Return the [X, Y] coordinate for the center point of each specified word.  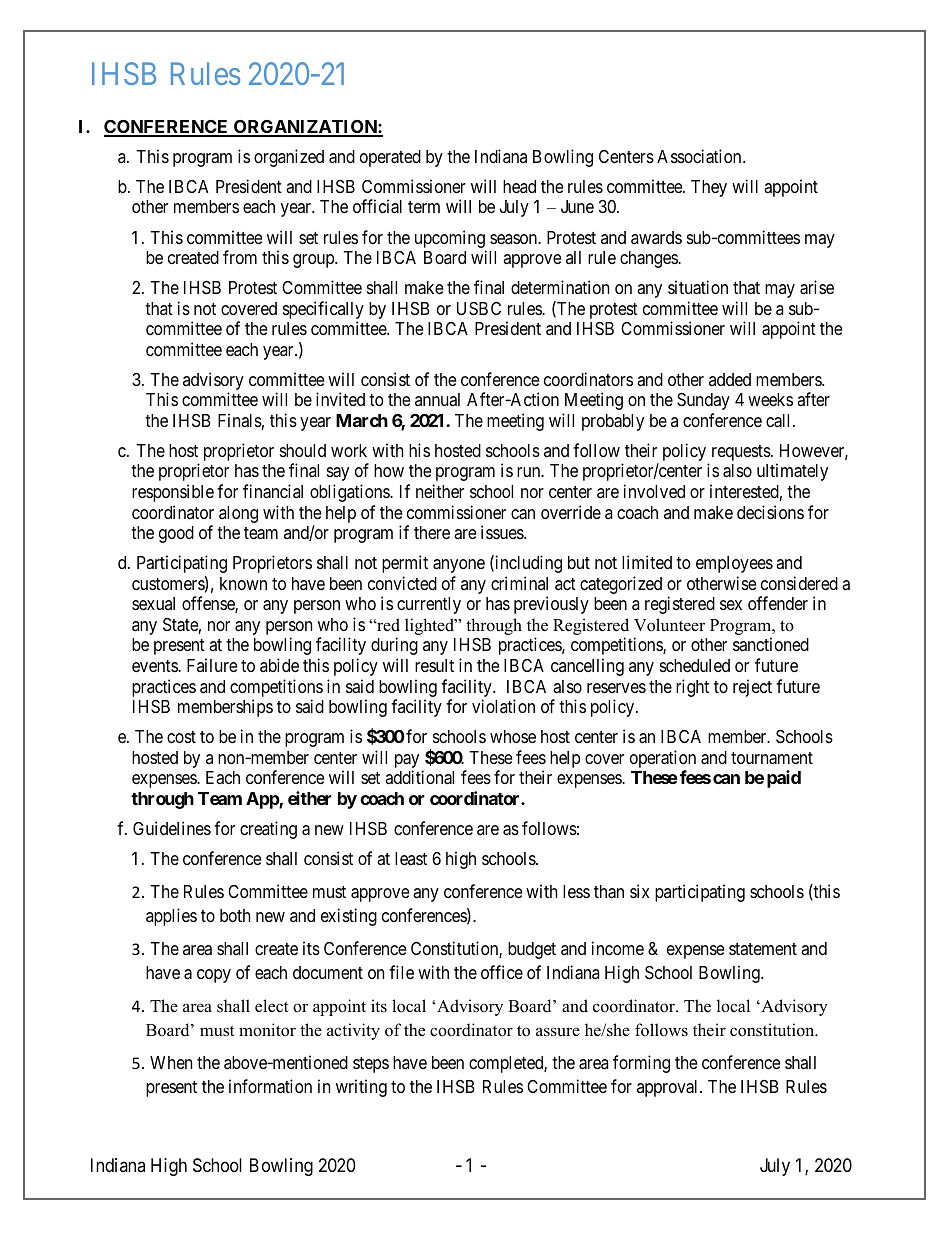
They [709, 188]
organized [289, 158]
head [519, 186]
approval [669, 1088]
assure [558, 1032]
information [270, 1086]
